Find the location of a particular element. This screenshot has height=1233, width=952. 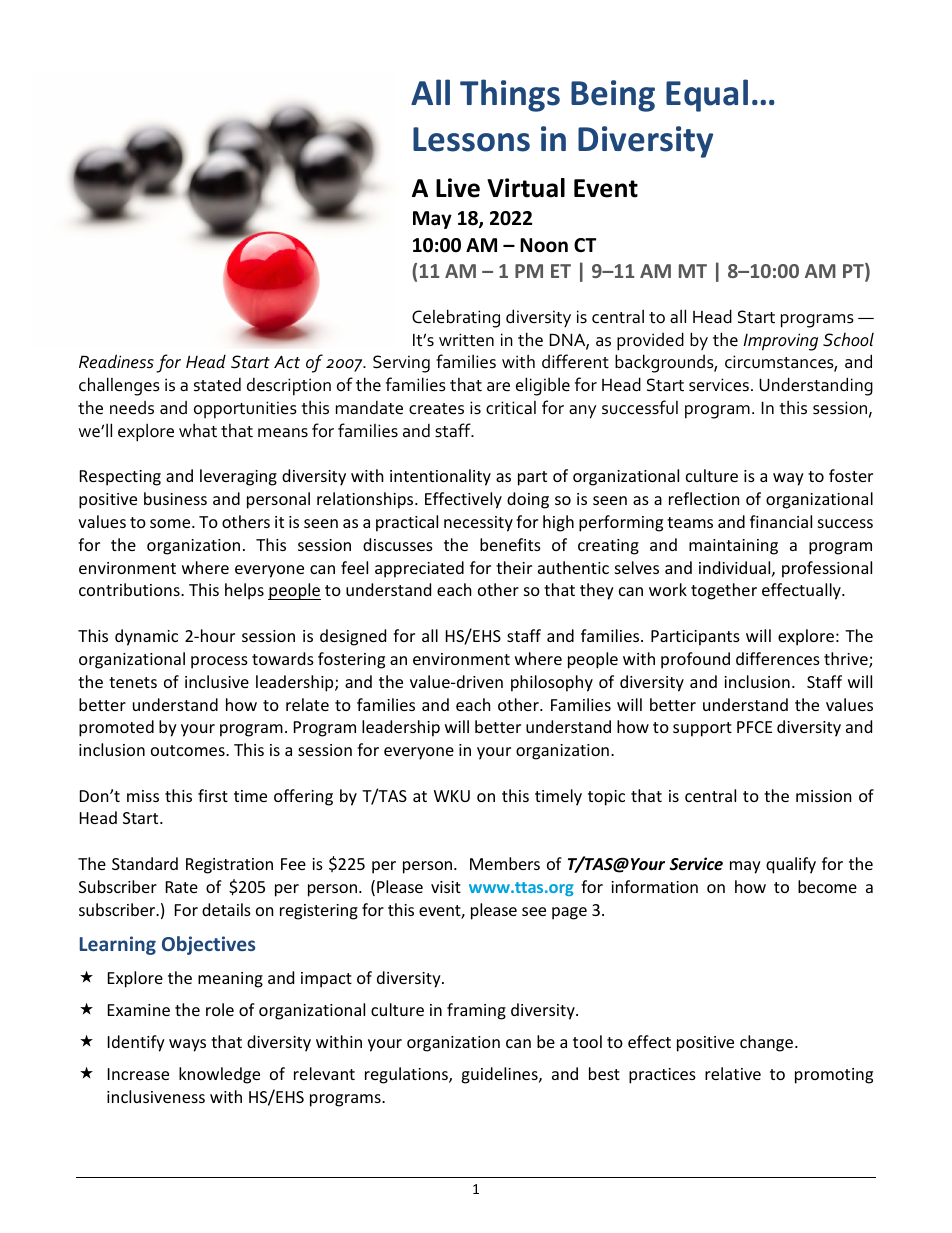

written is located at coordinates (466, 340).
